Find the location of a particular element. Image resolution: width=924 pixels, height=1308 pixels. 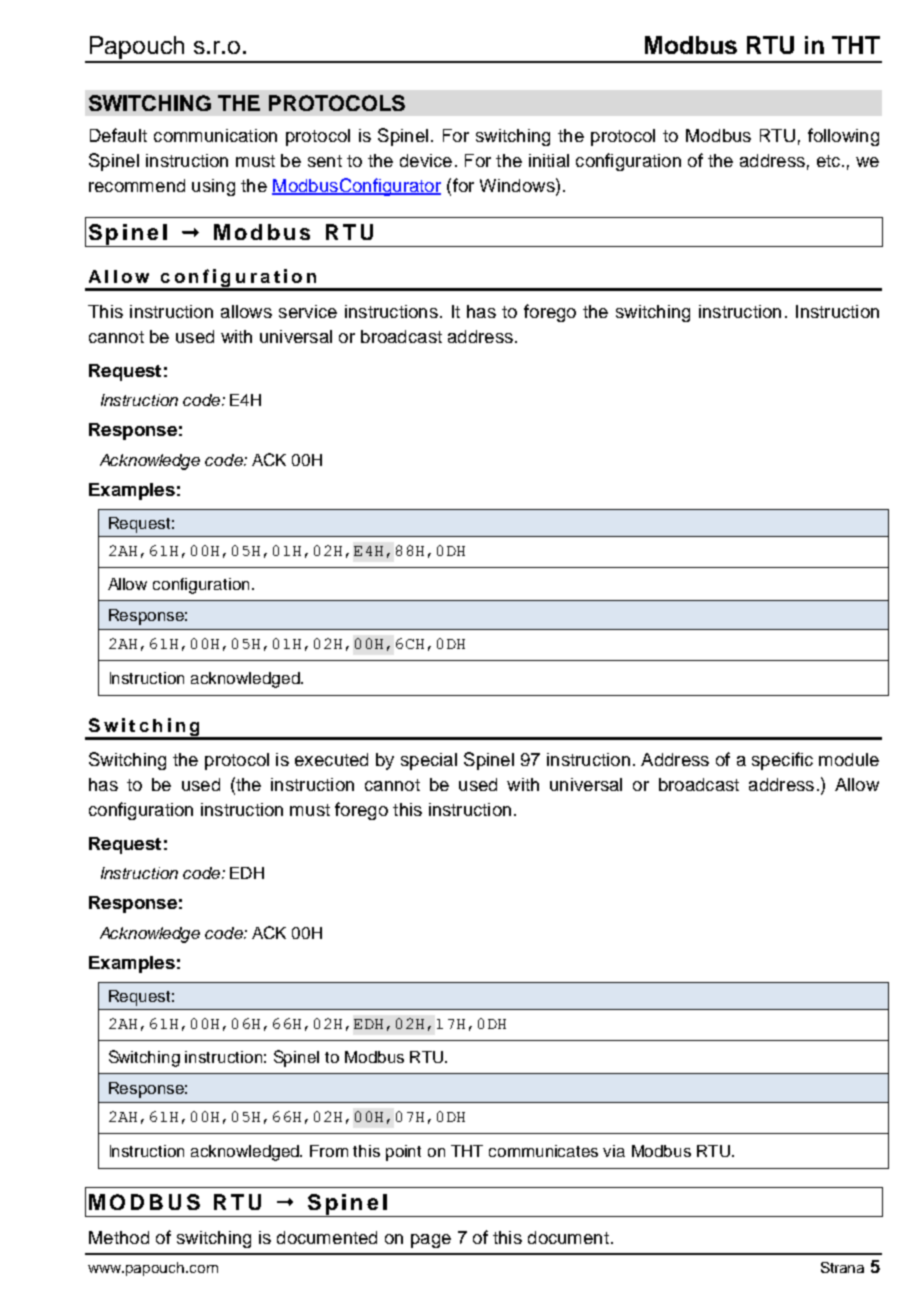

Method is located at coordinates (119, 1237).
